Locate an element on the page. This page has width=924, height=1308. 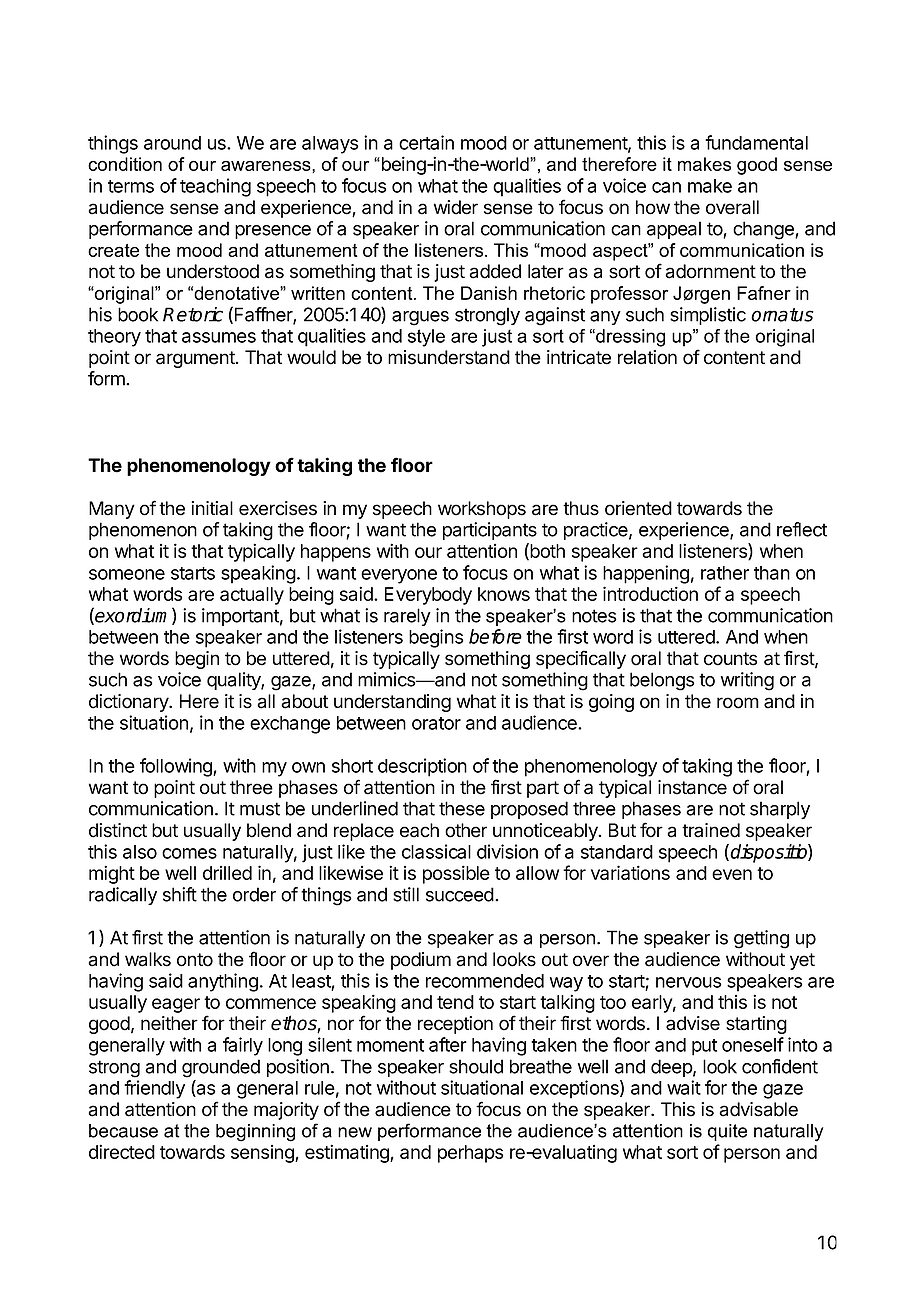
friendly is located at coordinates (154, 1089).
